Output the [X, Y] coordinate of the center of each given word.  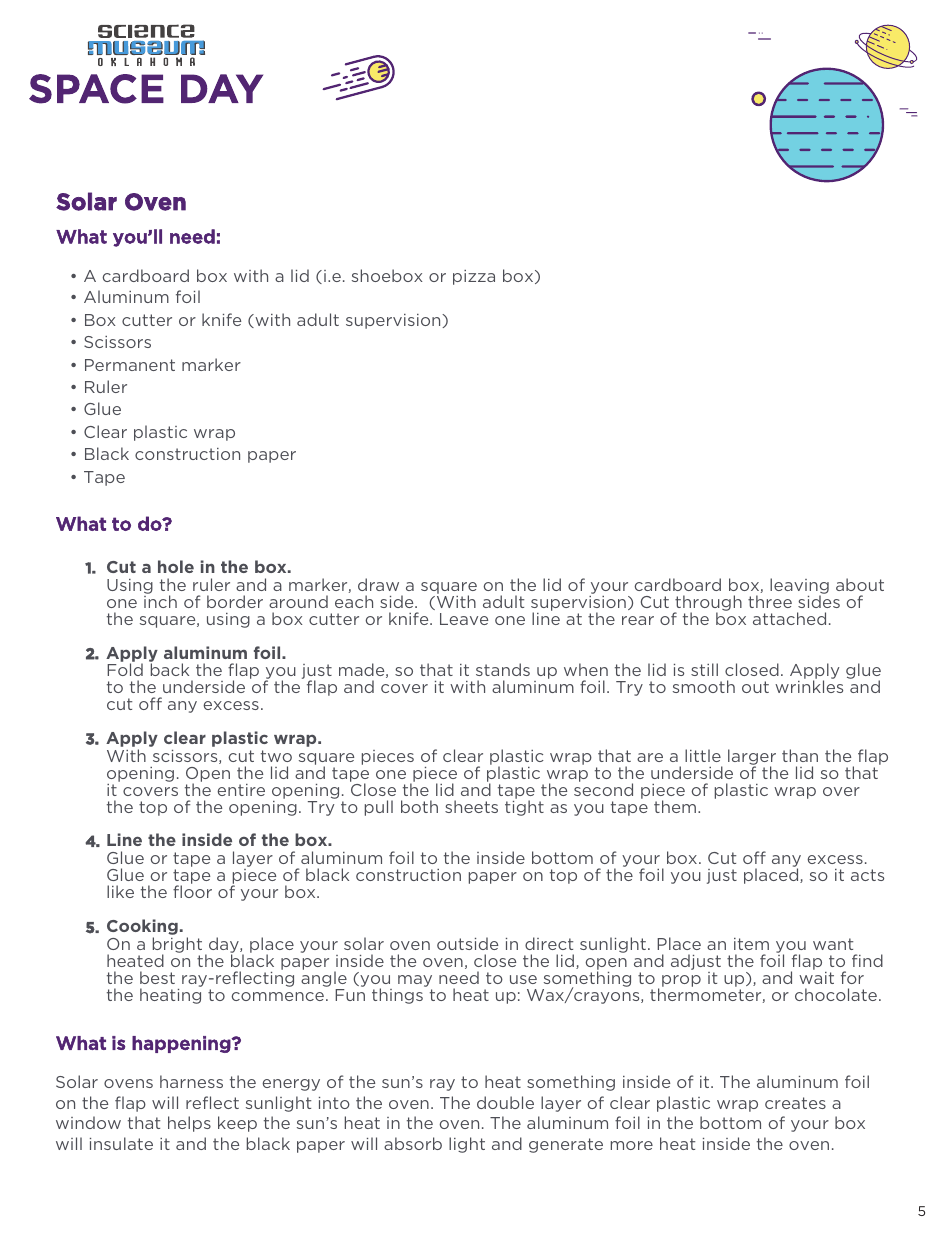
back [170, 669]
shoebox [387, 275]
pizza [474, 277]
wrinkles [809, 686]
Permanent [130, 365]
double [505, 1102]
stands [503, 669]
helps [189, 1124]
